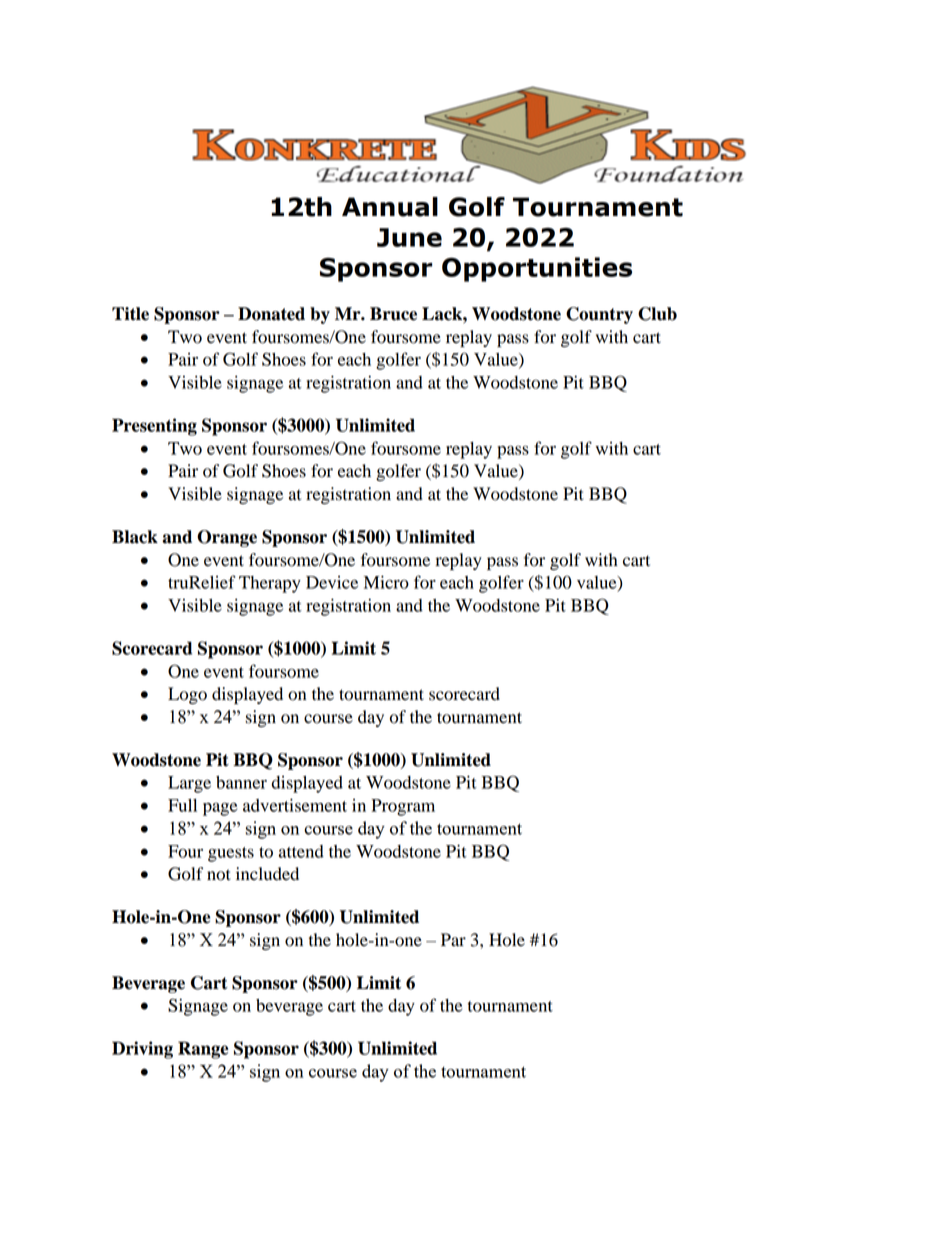 This screenshot has height=1233, width=952. What do you see at coordinates (599, 315) in the screenshot?
I see `Country` at bounding box center [599, 315].
